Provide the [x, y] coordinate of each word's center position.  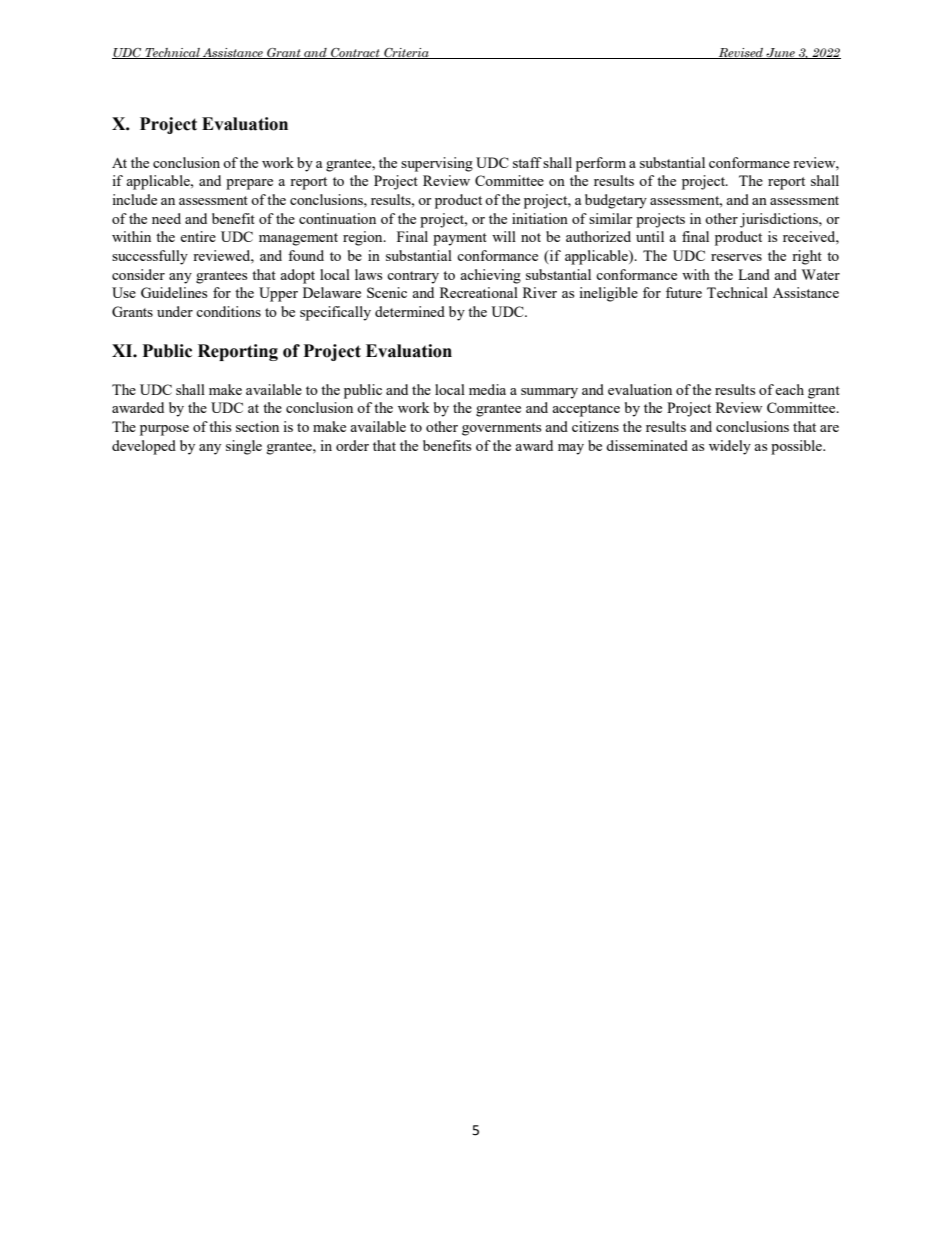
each [789, 389]
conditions [228, 311]
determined [410, 311]
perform [601, 164]
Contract [355, 53]
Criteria [406, 53]
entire [198, 236]
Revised [741, 53]
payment [460, 239]
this [220, 426]
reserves [736, 257]
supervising [437, 164]
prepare [249, 184]
